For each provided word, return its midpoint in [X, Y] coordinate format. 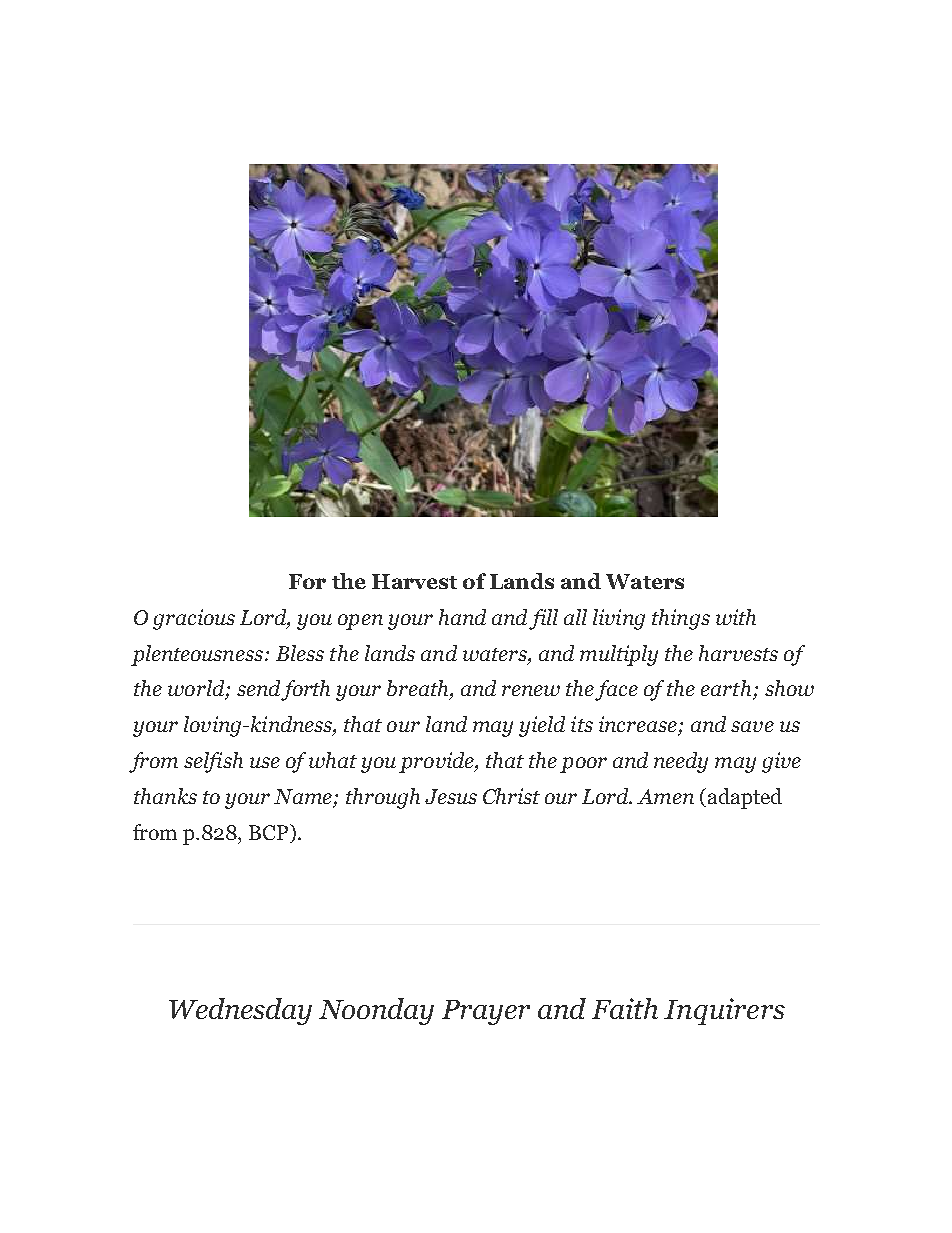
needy [681, 762]
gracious [194, 619]
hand [462, 617]
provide [437, 762]
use [265, 762]
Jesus [451, 796]
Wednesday [240, 1011]
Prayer [486, 1012]
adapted [745, 798]
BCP [270, 832]
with [736, 617]
